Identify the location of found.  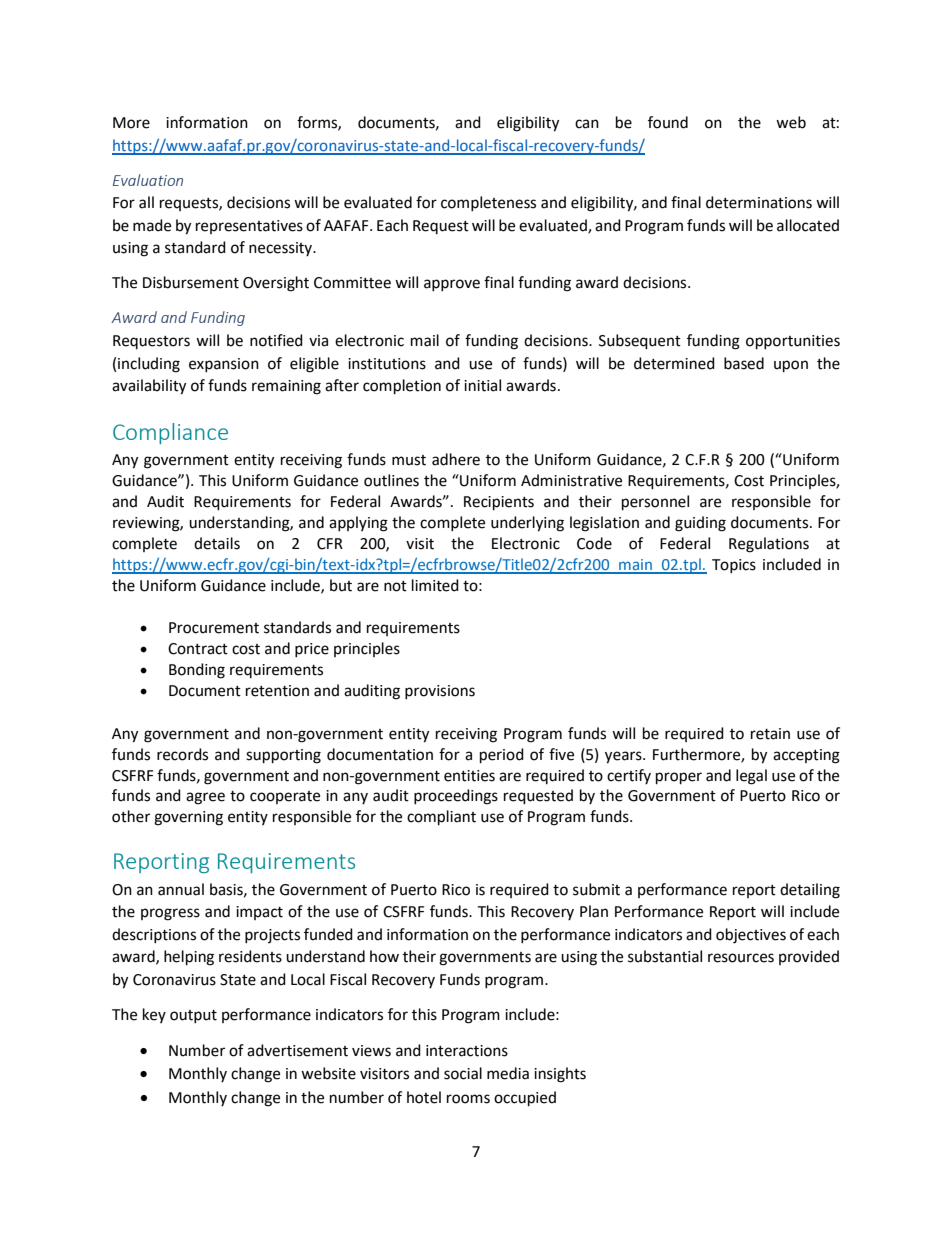
(668, 122).
